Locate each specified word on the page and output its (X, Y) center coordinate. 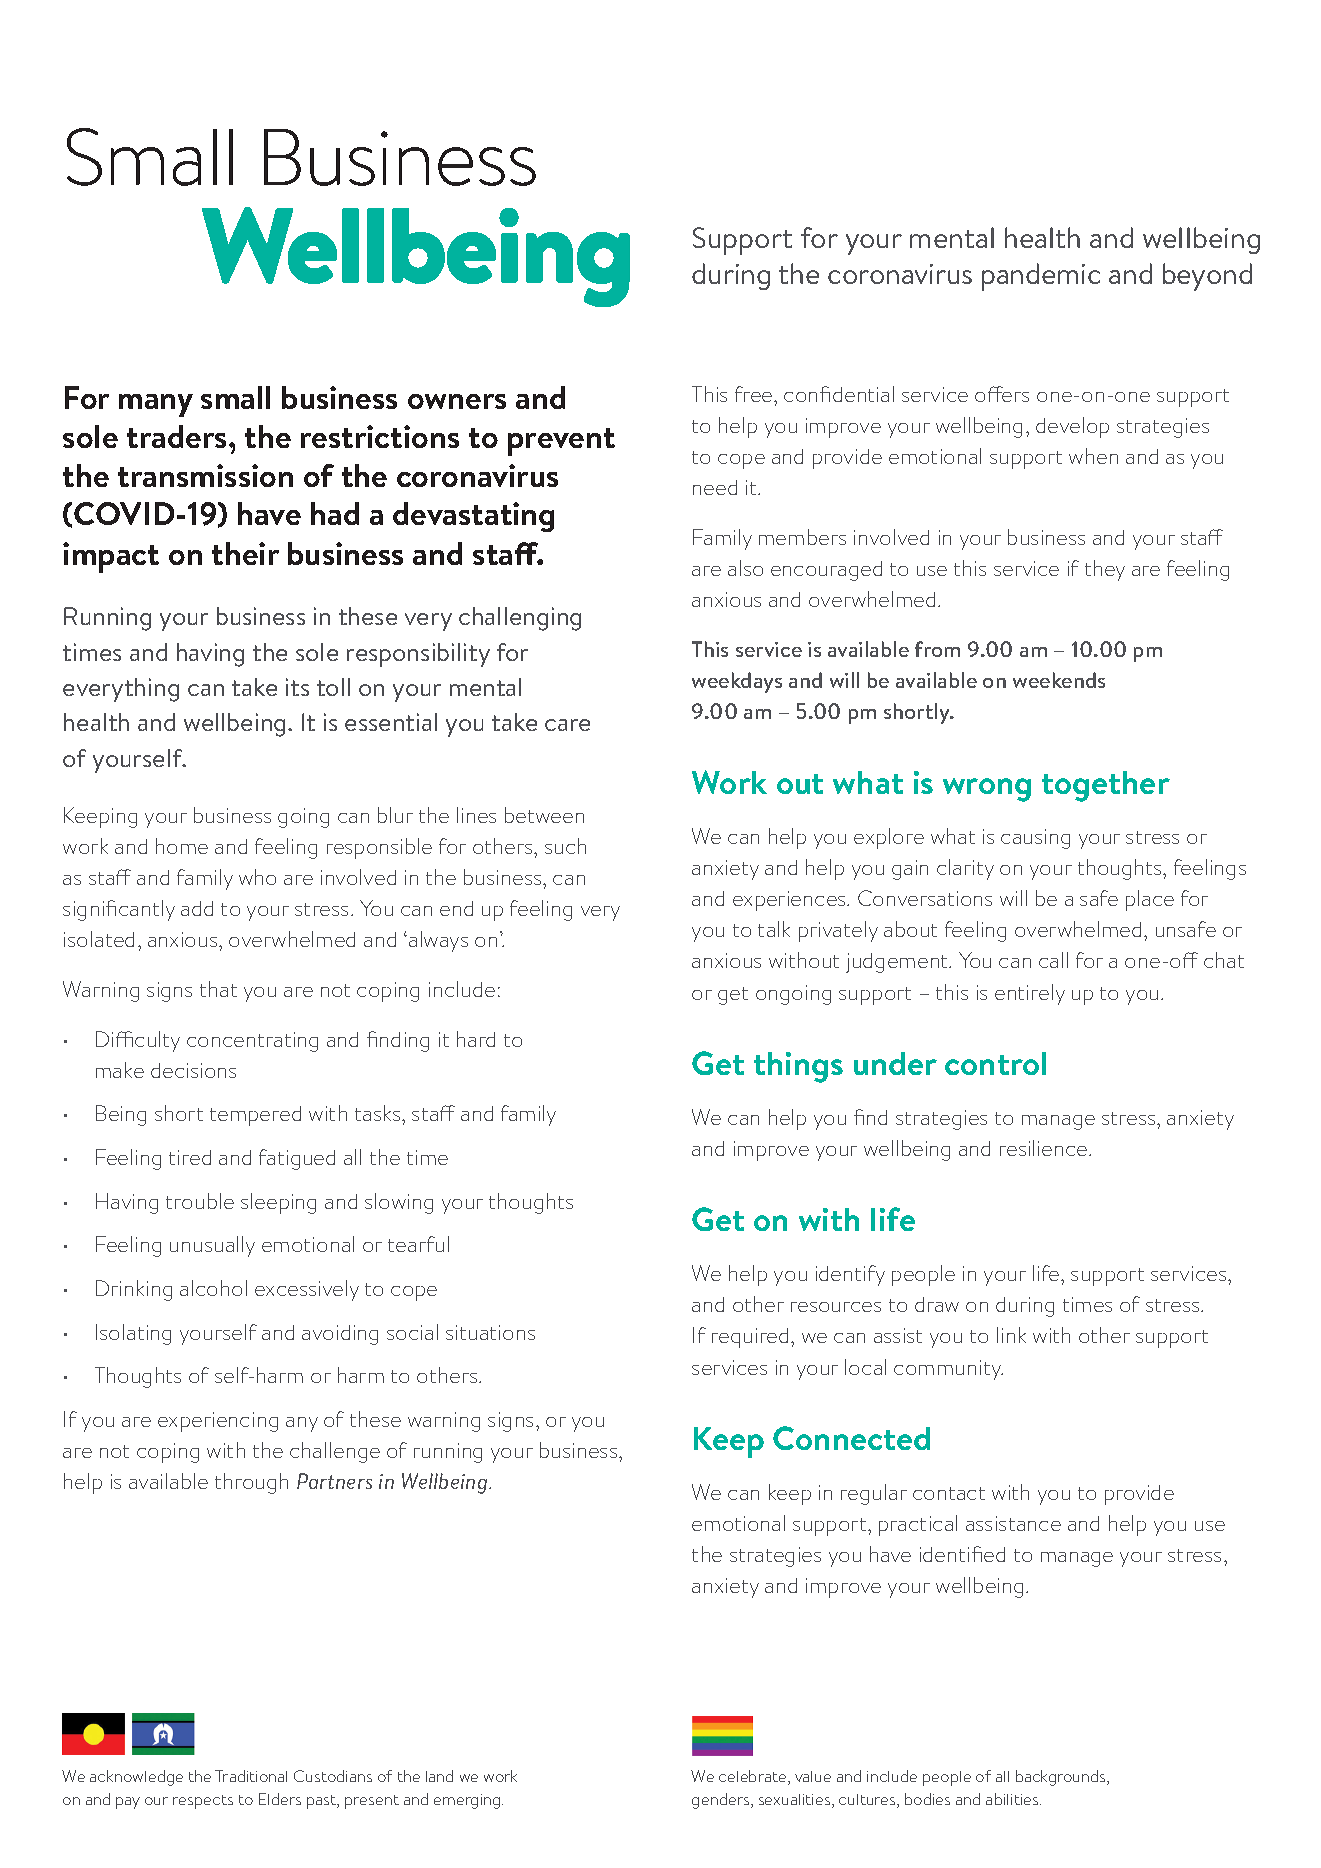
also (745, 568)
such (565, 846)
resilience (1045, 1148)
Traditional (251, 1776)
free (755, 394)
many (156, 405)
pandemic (1041, 277)
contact (949, 1493)
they (1105, 570)
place (1150, 900)
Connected (851, 1438)
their (245, 553)
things (798, 1067)
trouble (200, 1201)
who (257, 877)
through (251, 1483)
